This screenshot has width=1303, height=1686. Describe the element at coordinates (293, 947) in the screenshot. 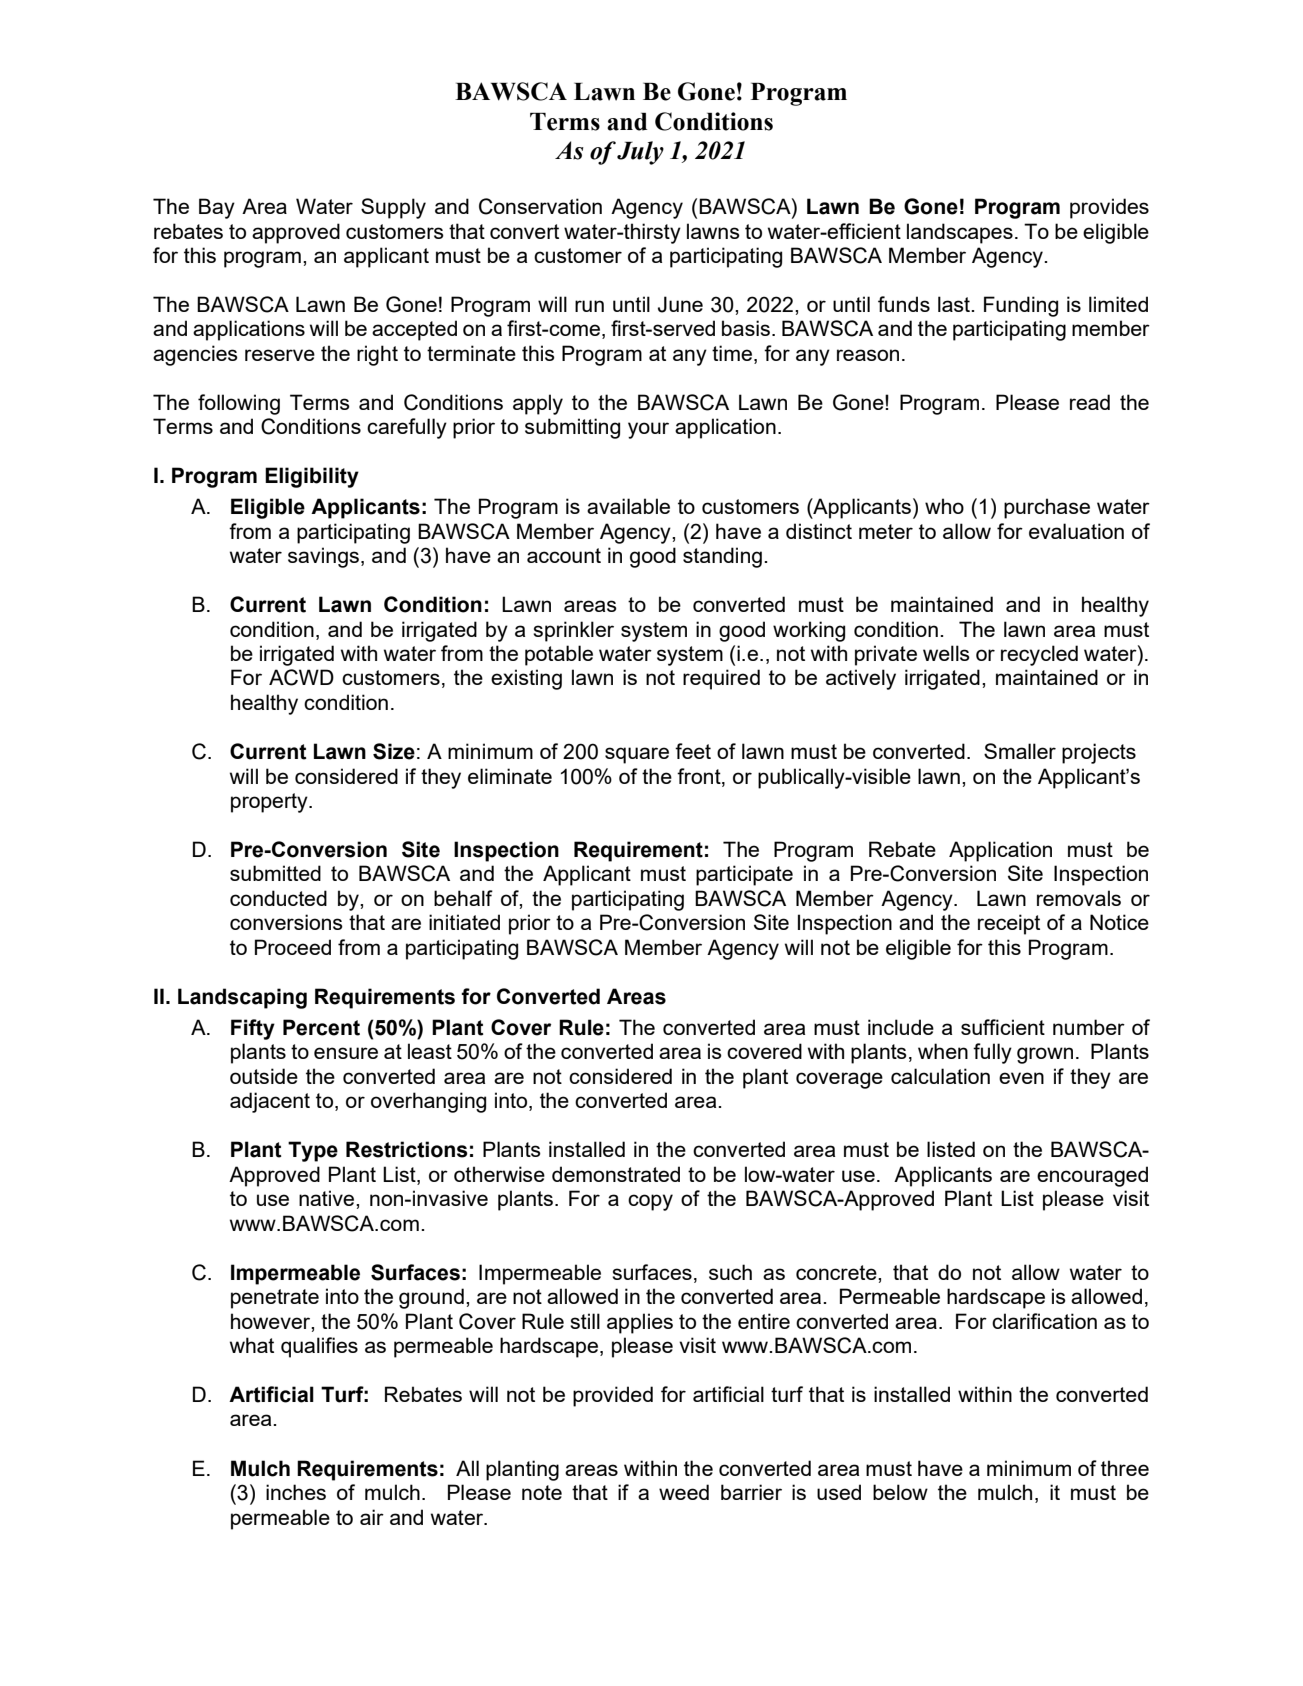

I see `Proceed` at that location.
